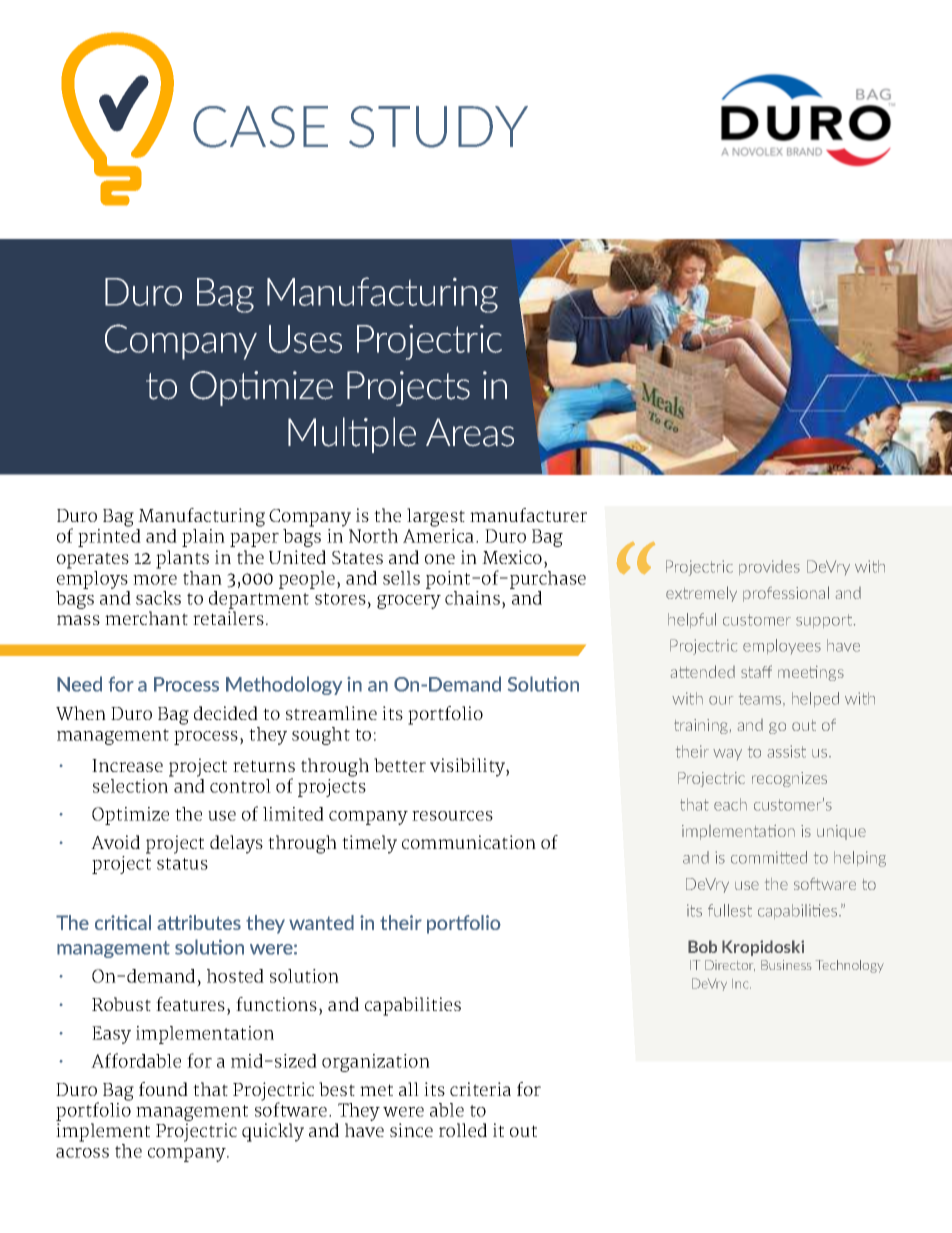  I want to click on communication, so click(469, 842).
